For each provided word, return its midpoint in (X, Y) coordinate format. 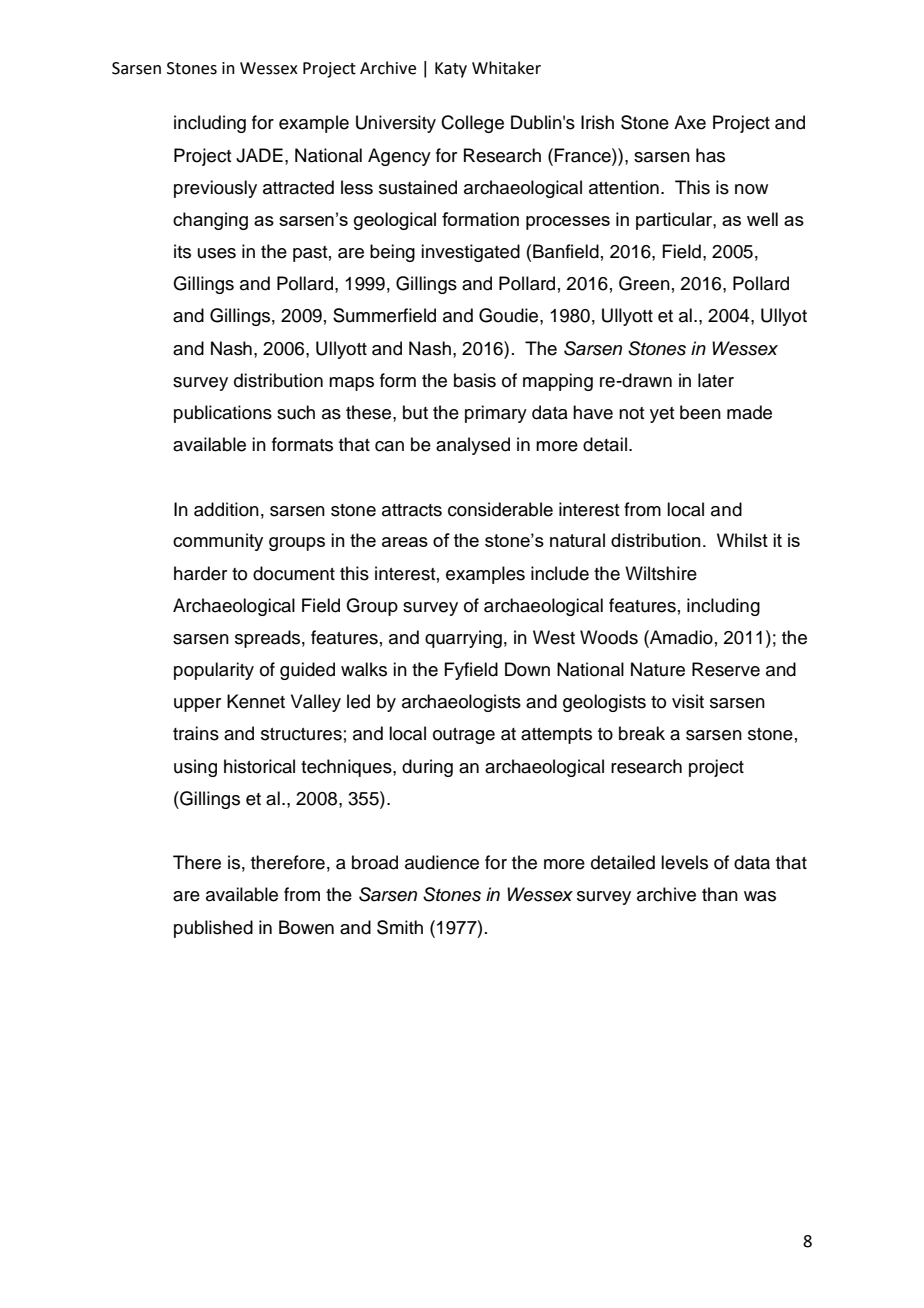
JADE (259, 155)
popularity (214, 671)
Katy (451, 70)
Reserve (726, 669)
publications (223, 414)
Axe (690, 122)
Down (527, 669)
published (213, 929)
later (716, 380)
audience (442, 862)
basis (475, 380)
